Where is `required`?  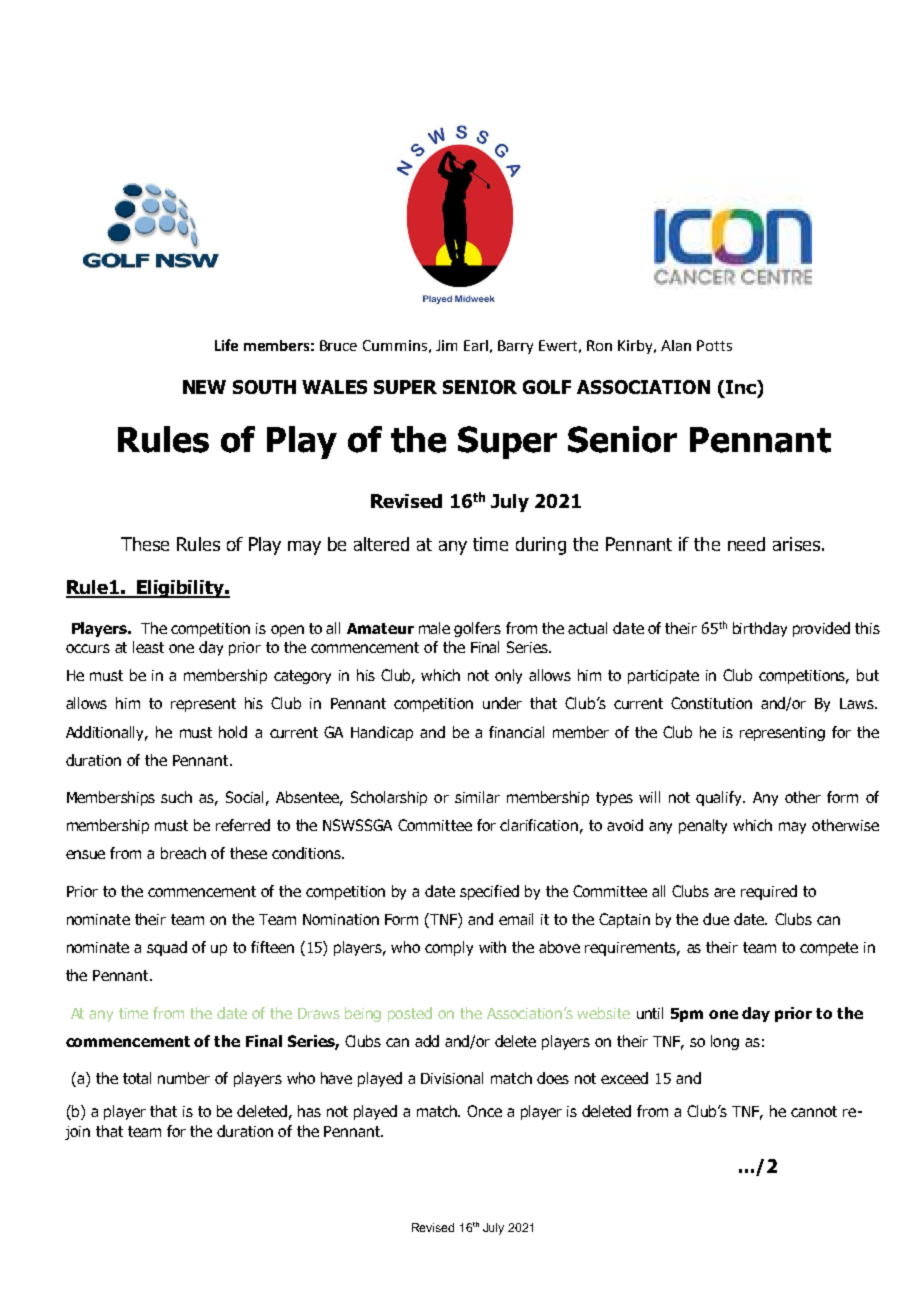 required is located at coordinates (769, 892).
